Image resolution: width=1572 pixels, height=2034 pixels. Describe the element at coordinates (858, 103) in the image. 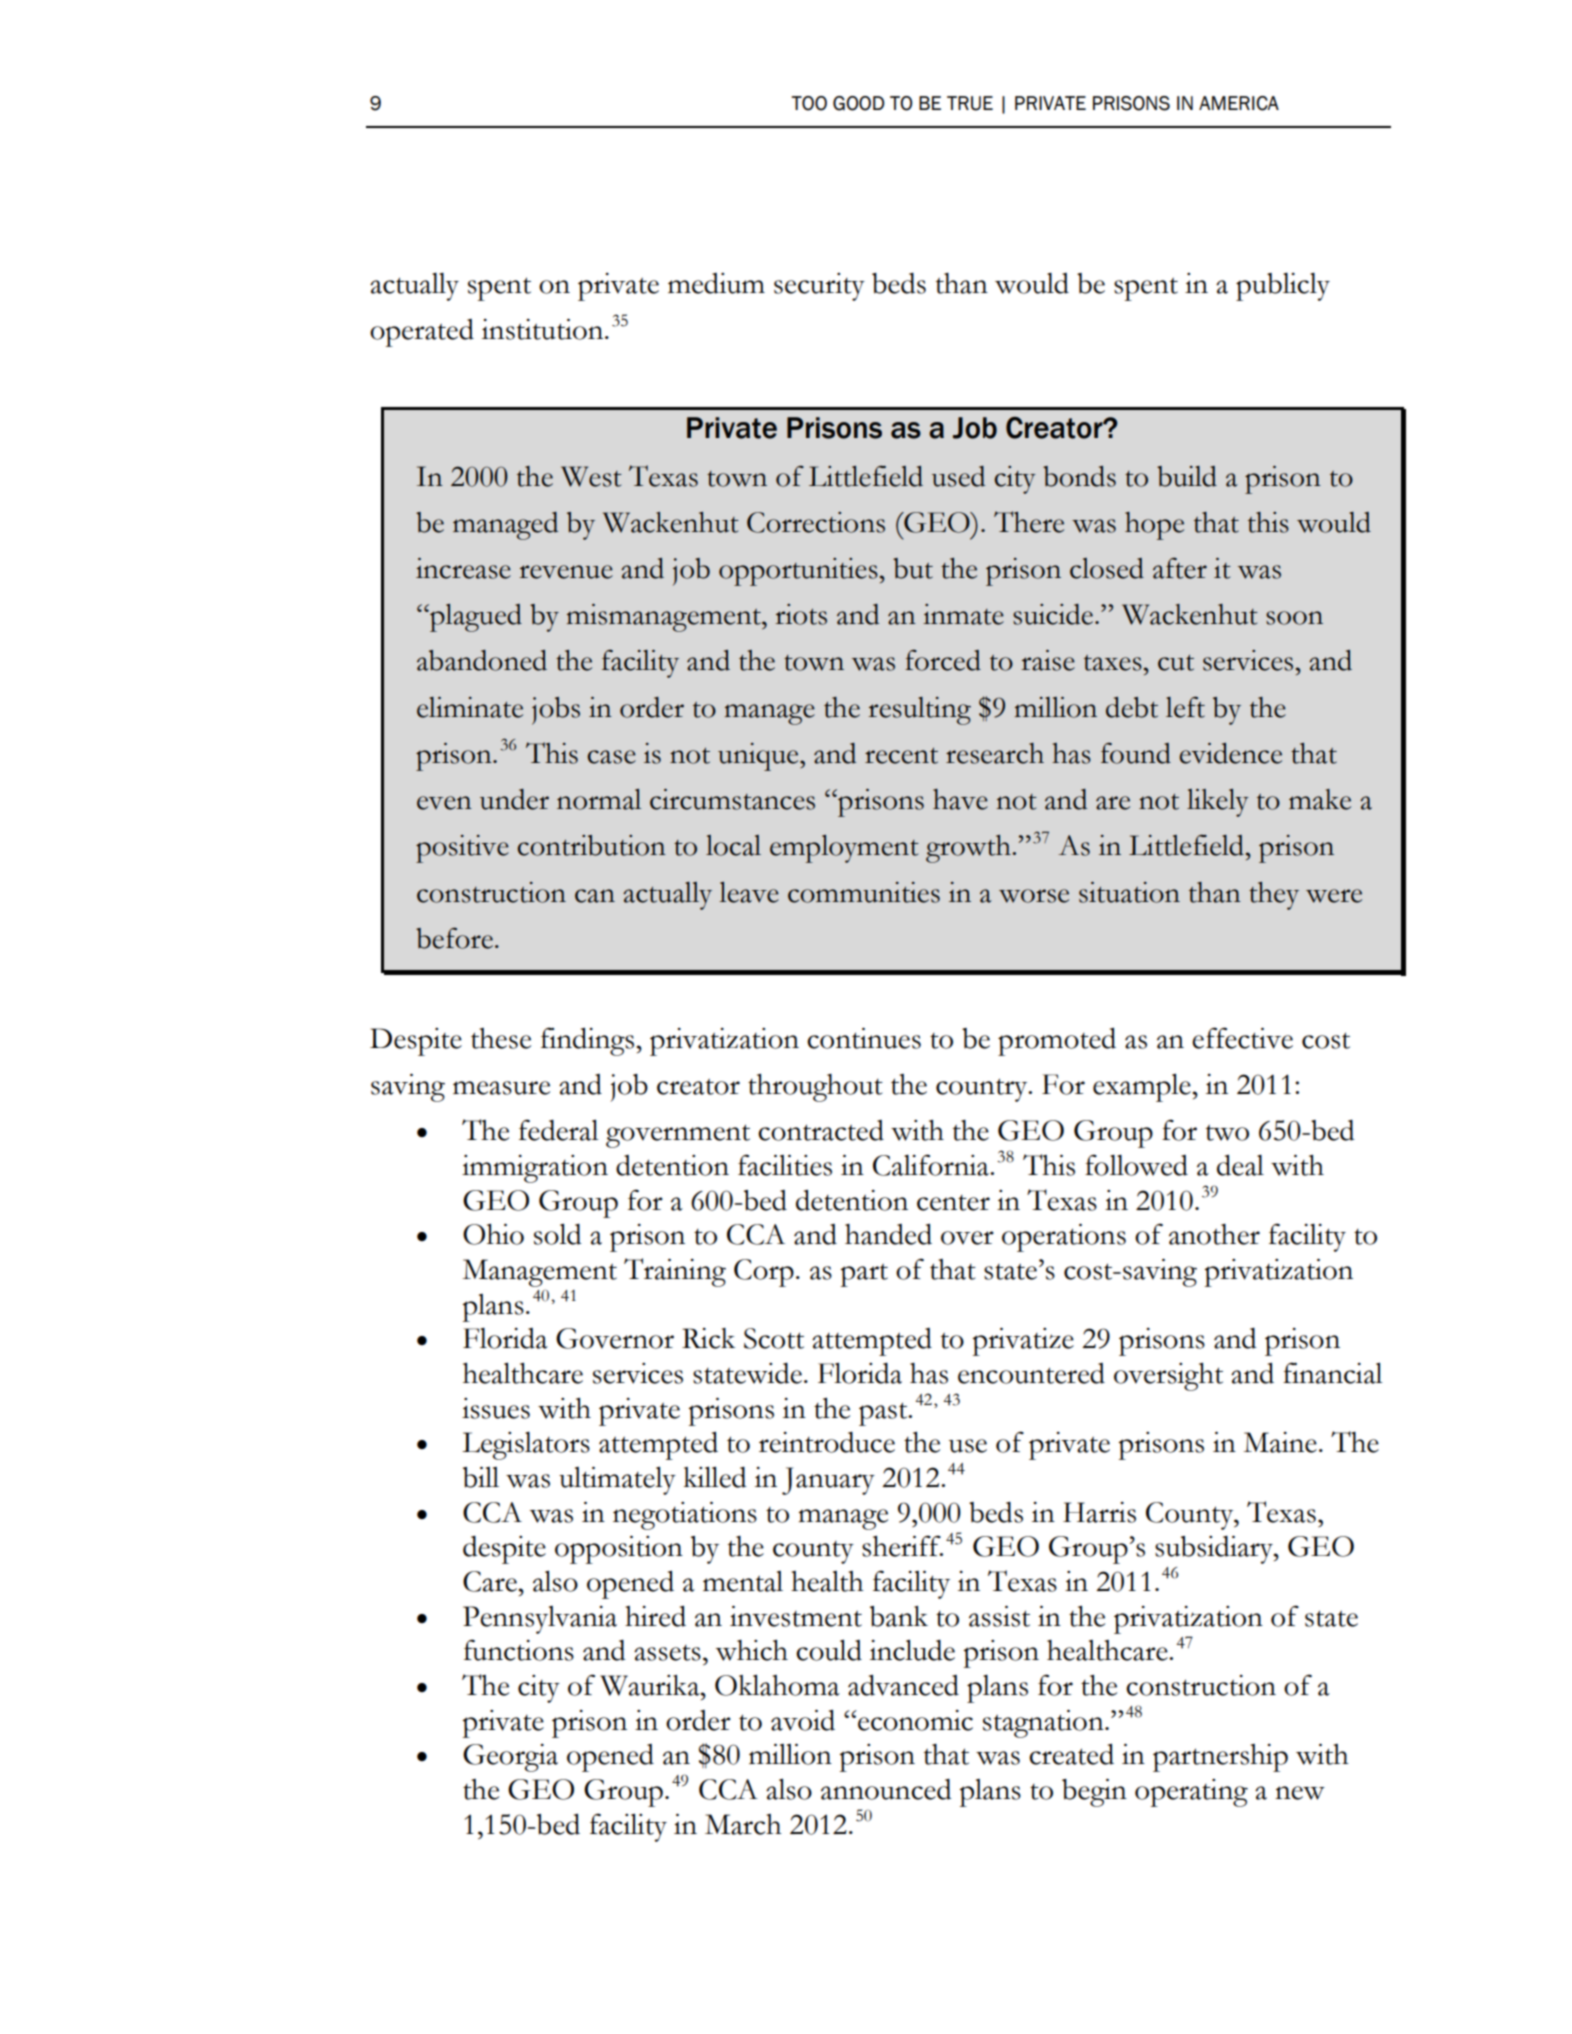

I see `GOOD` at that location.
